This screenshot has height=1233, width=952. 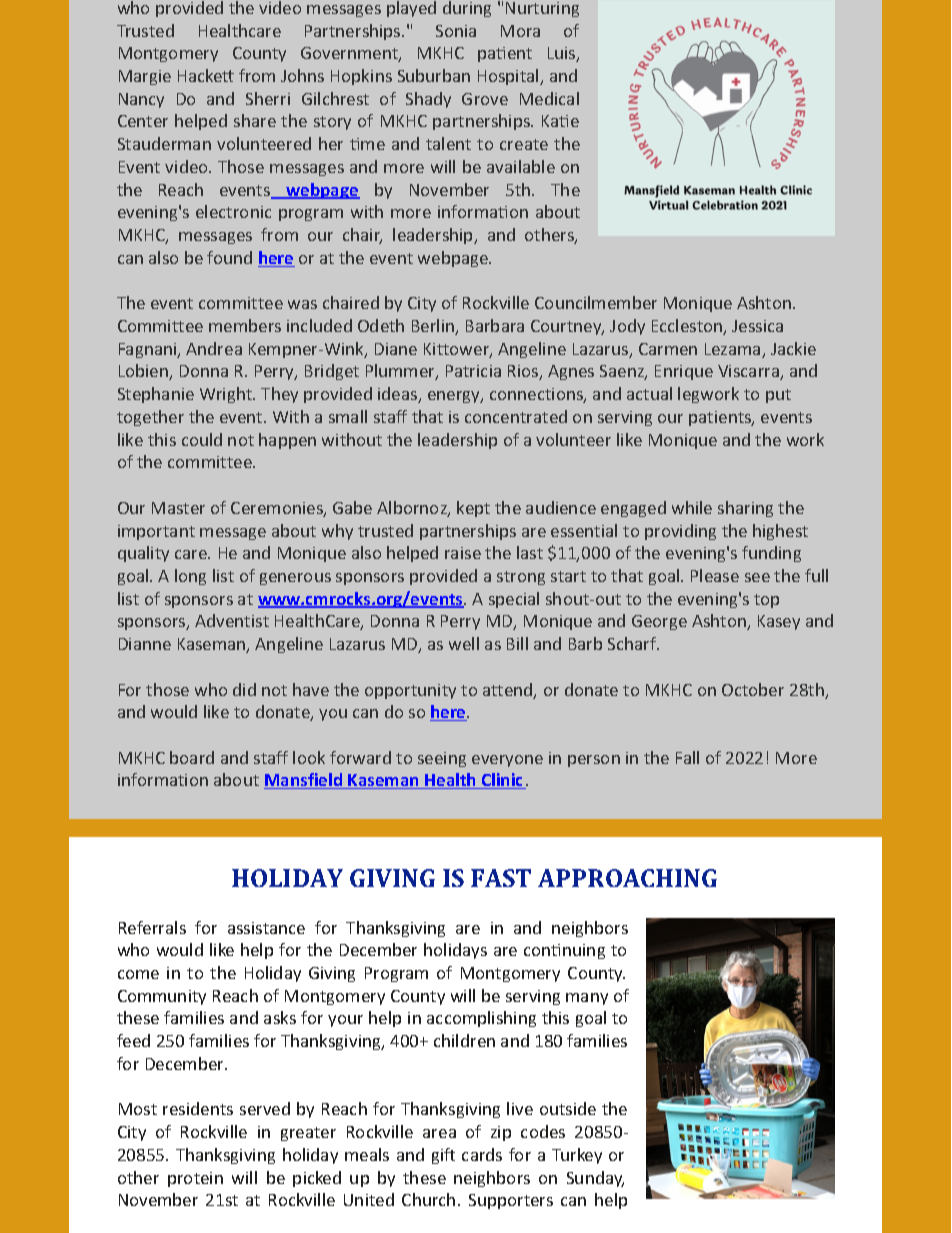 What do you see at coordinates (232, 620) in the screenshot?
I see `Adventist` at bounding box center [232, 620].
